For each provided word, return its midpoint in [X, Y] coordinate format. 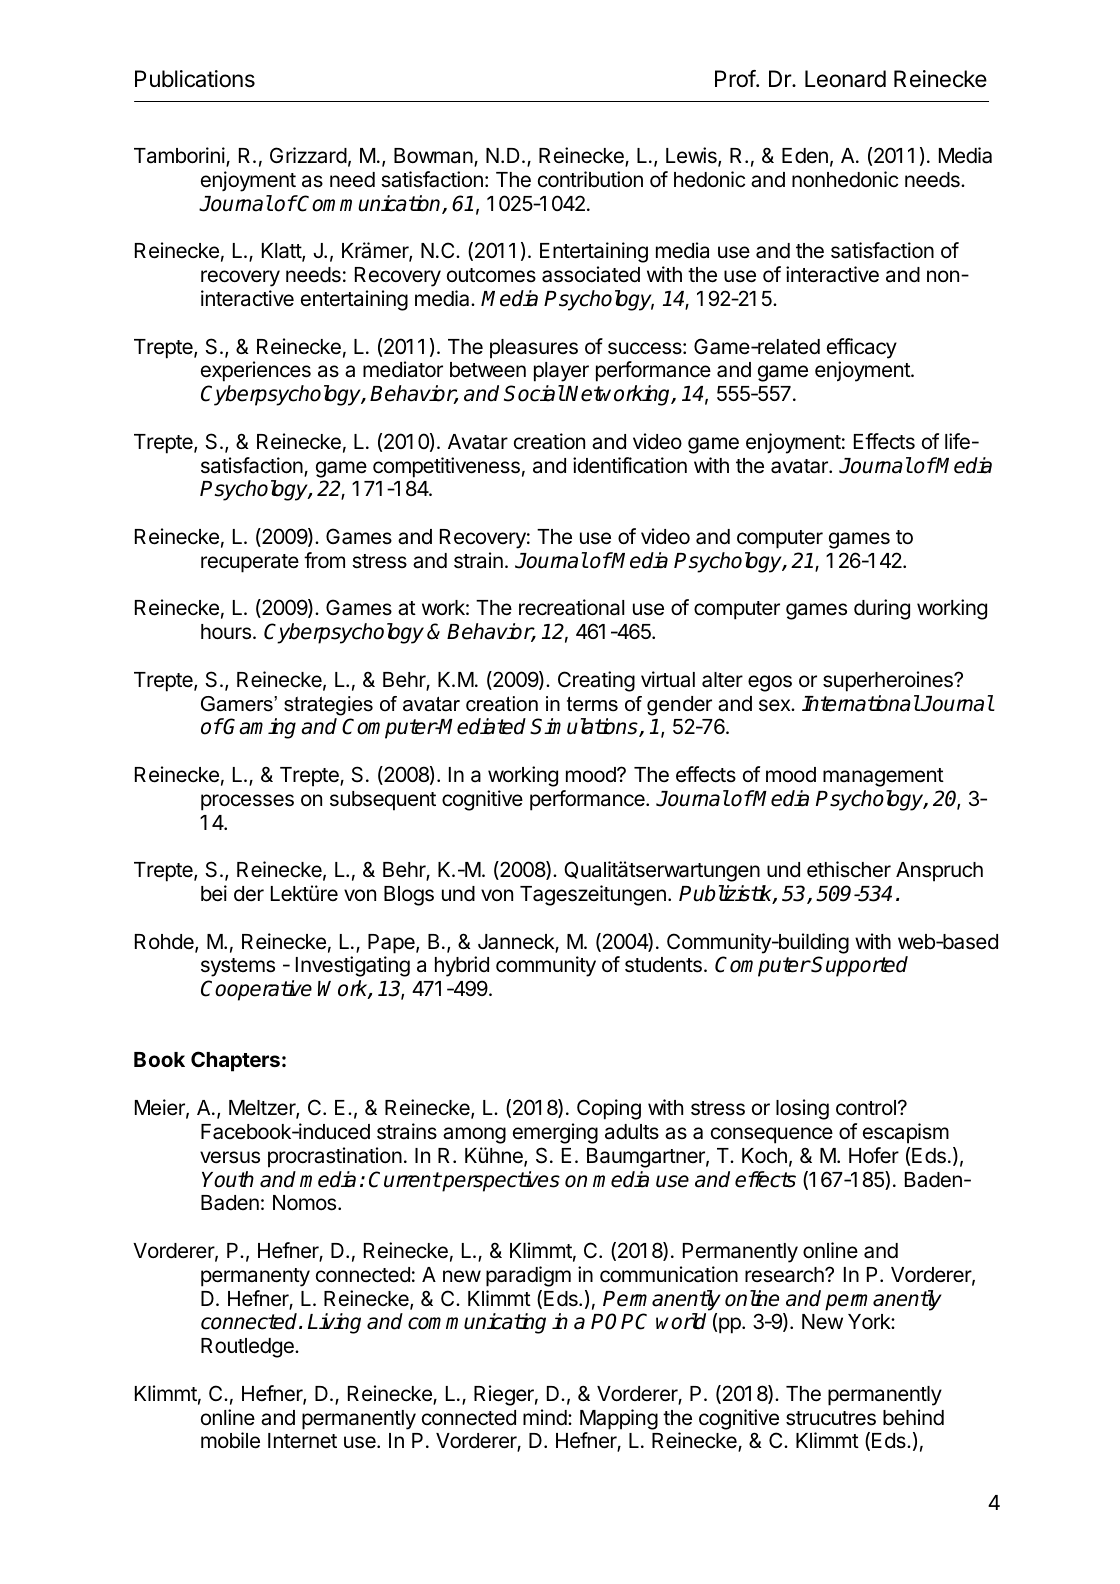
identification [630, 465]
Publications [195, 79]
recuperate [250, 563]
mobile [230, 1440]
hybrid [462, 966]
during [882, 609]
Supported [859, 966]
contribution [590, 179]
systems [238, 967]
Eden [805, 156]
